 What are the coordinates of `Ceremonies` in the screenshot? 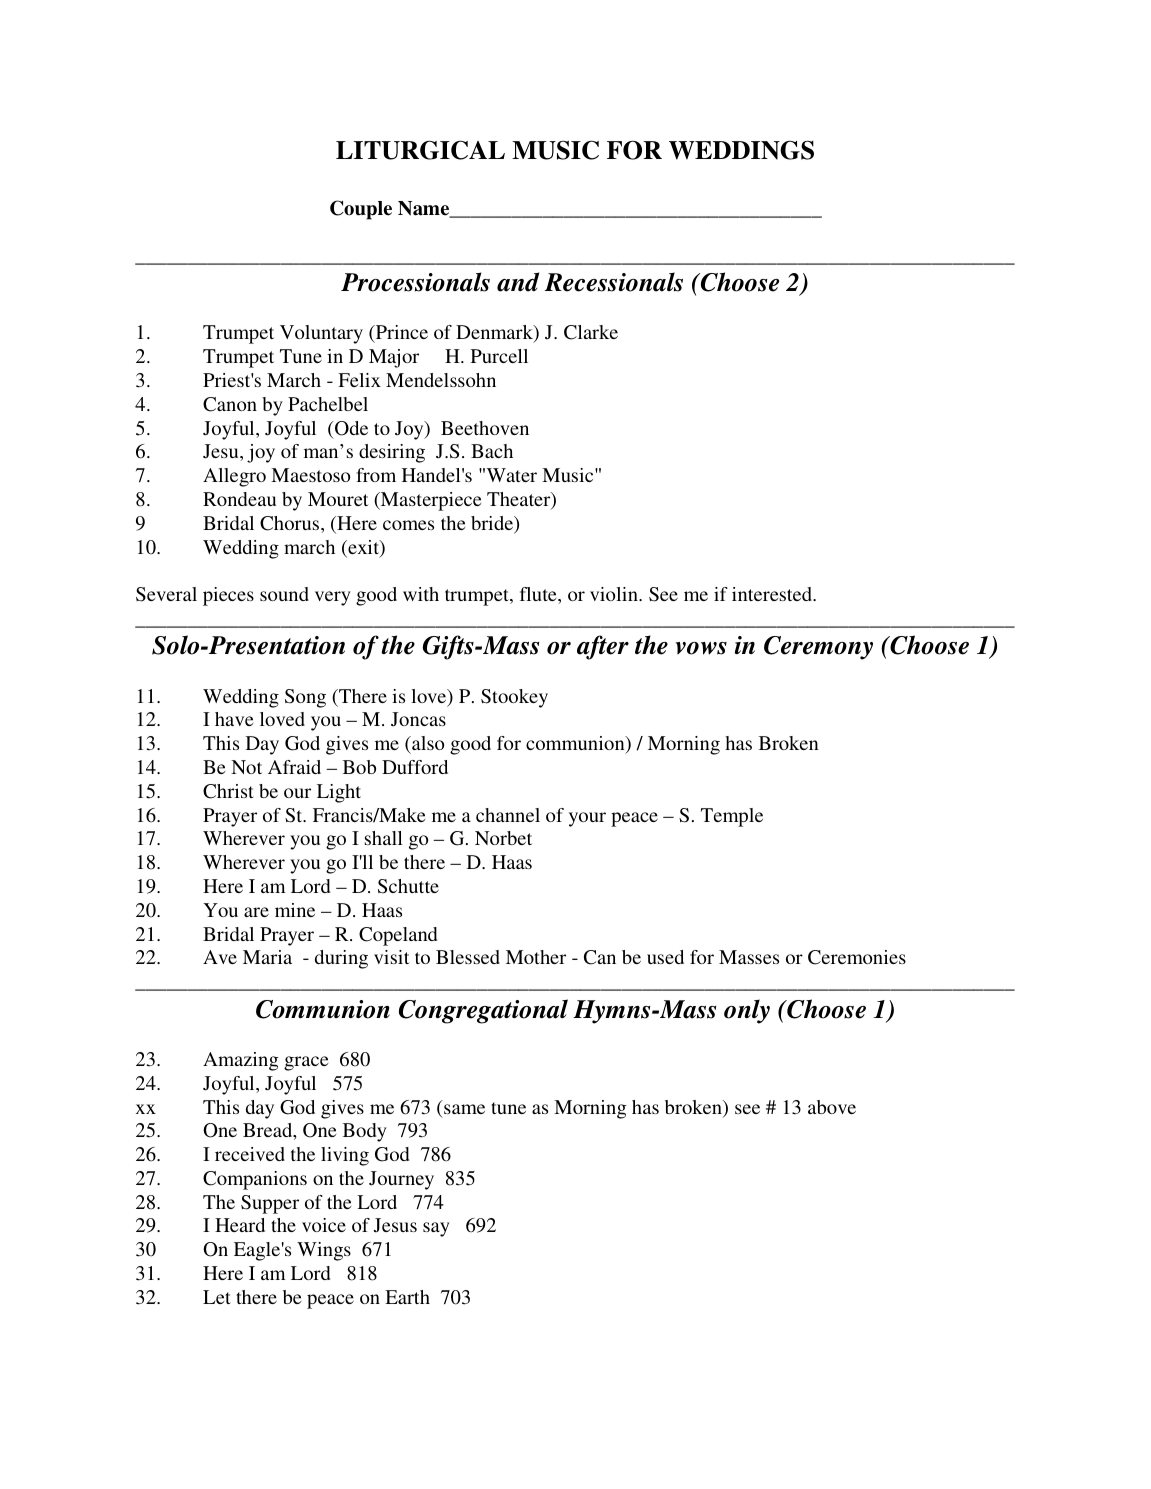 It's located at (857, 957).
